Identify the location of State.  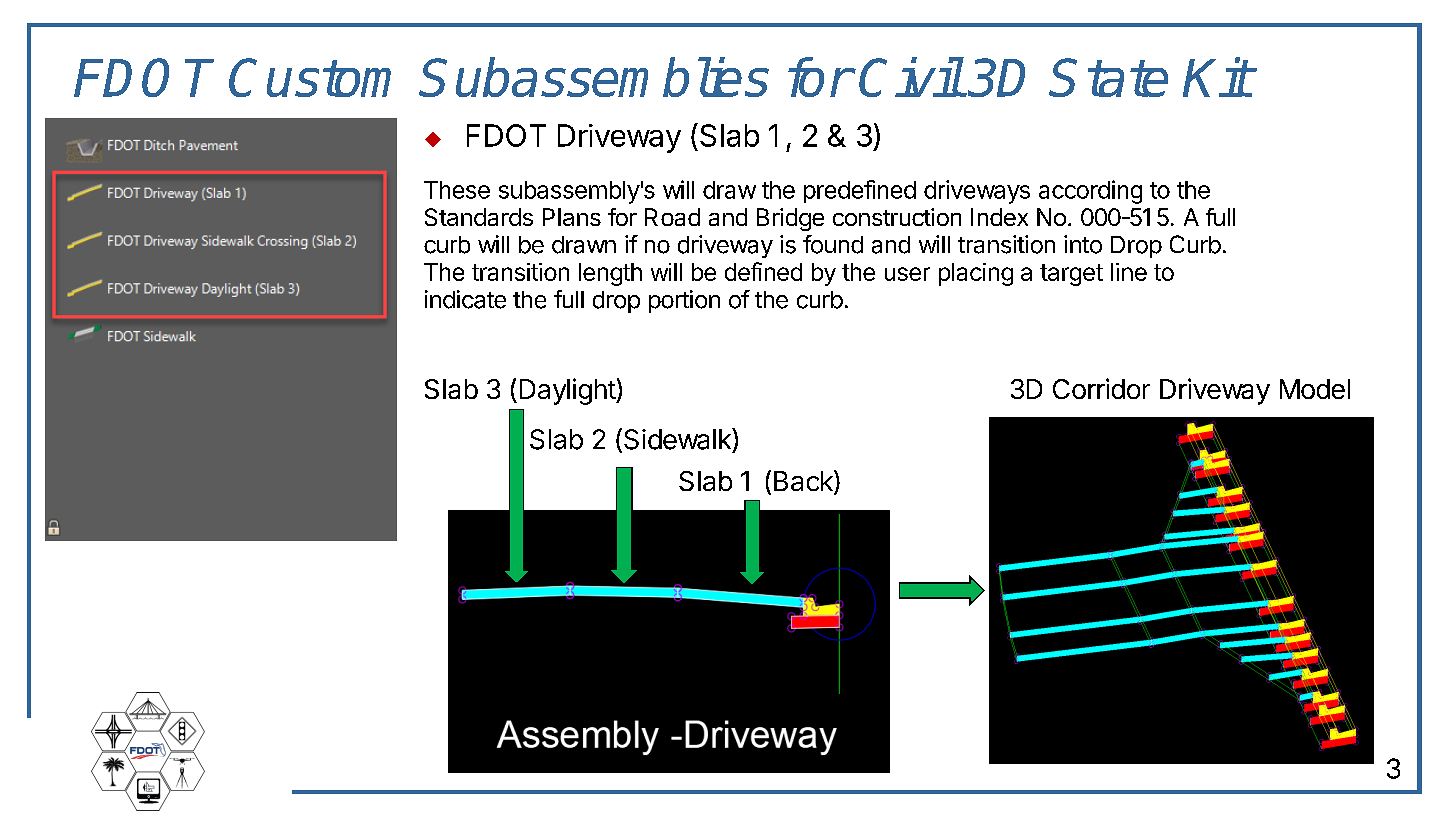
(1109, 77).
